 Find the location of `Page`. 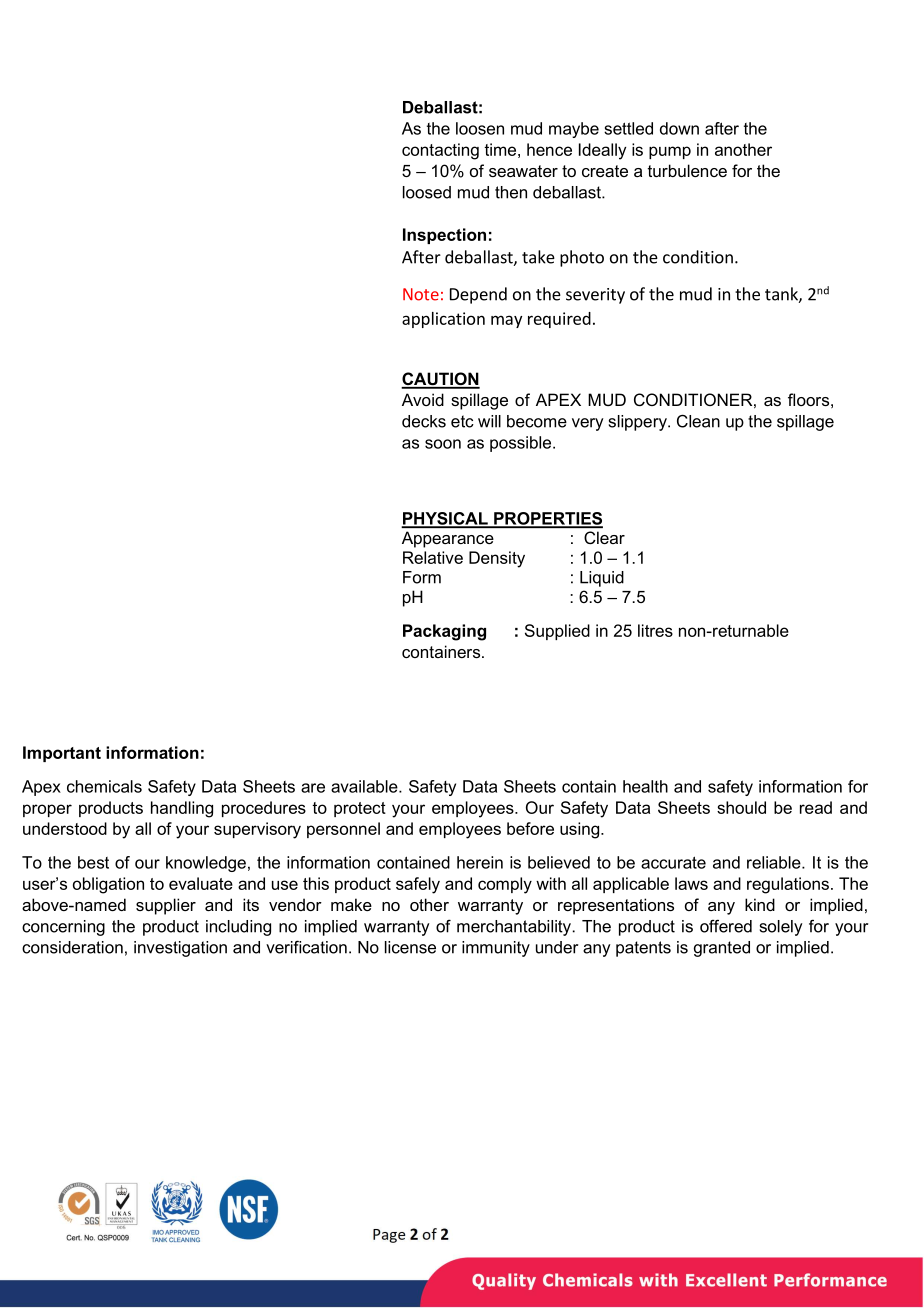

Page is located at coordinates (389, 1236).
